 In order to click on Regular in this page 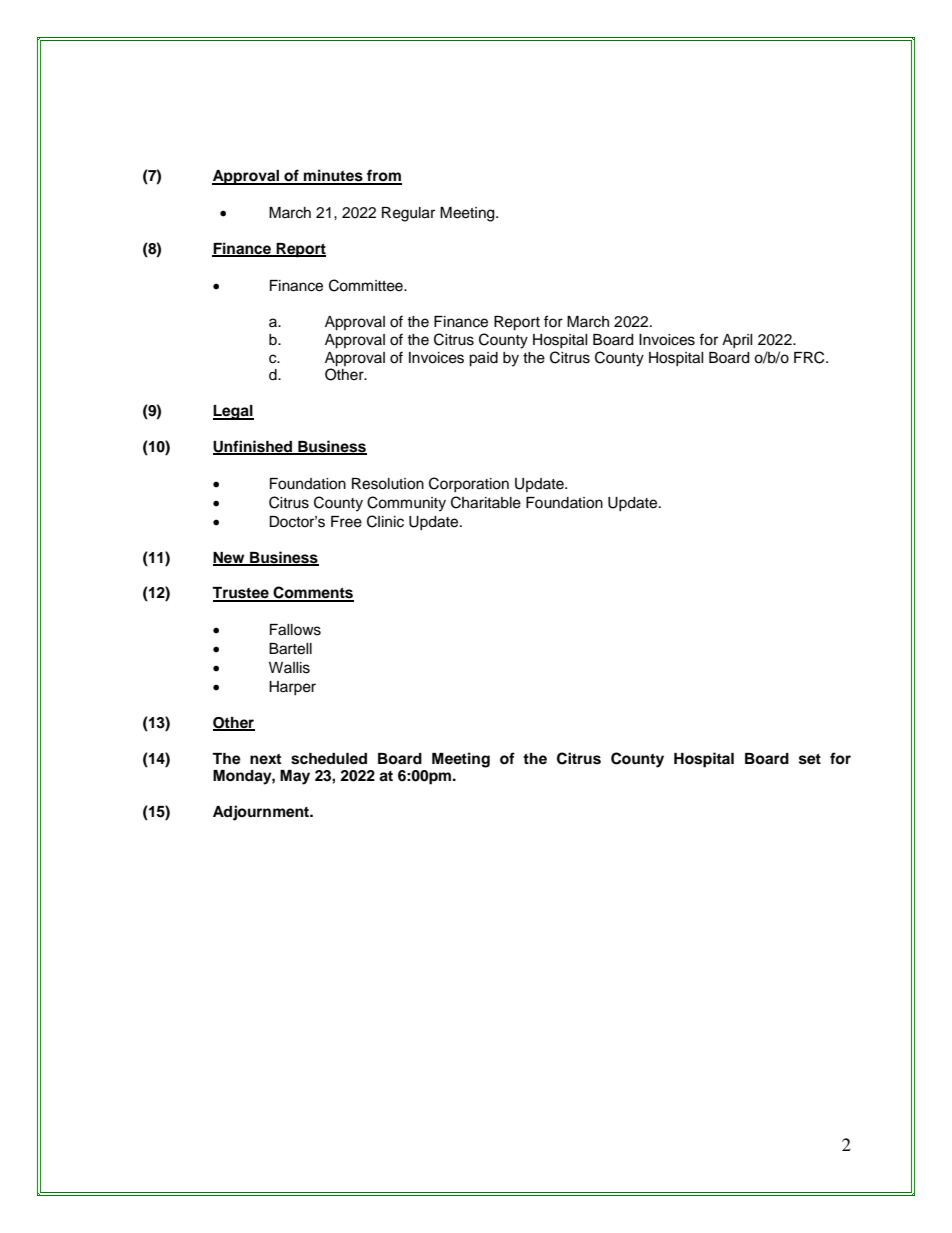, I will do `click(408, 214)`.
